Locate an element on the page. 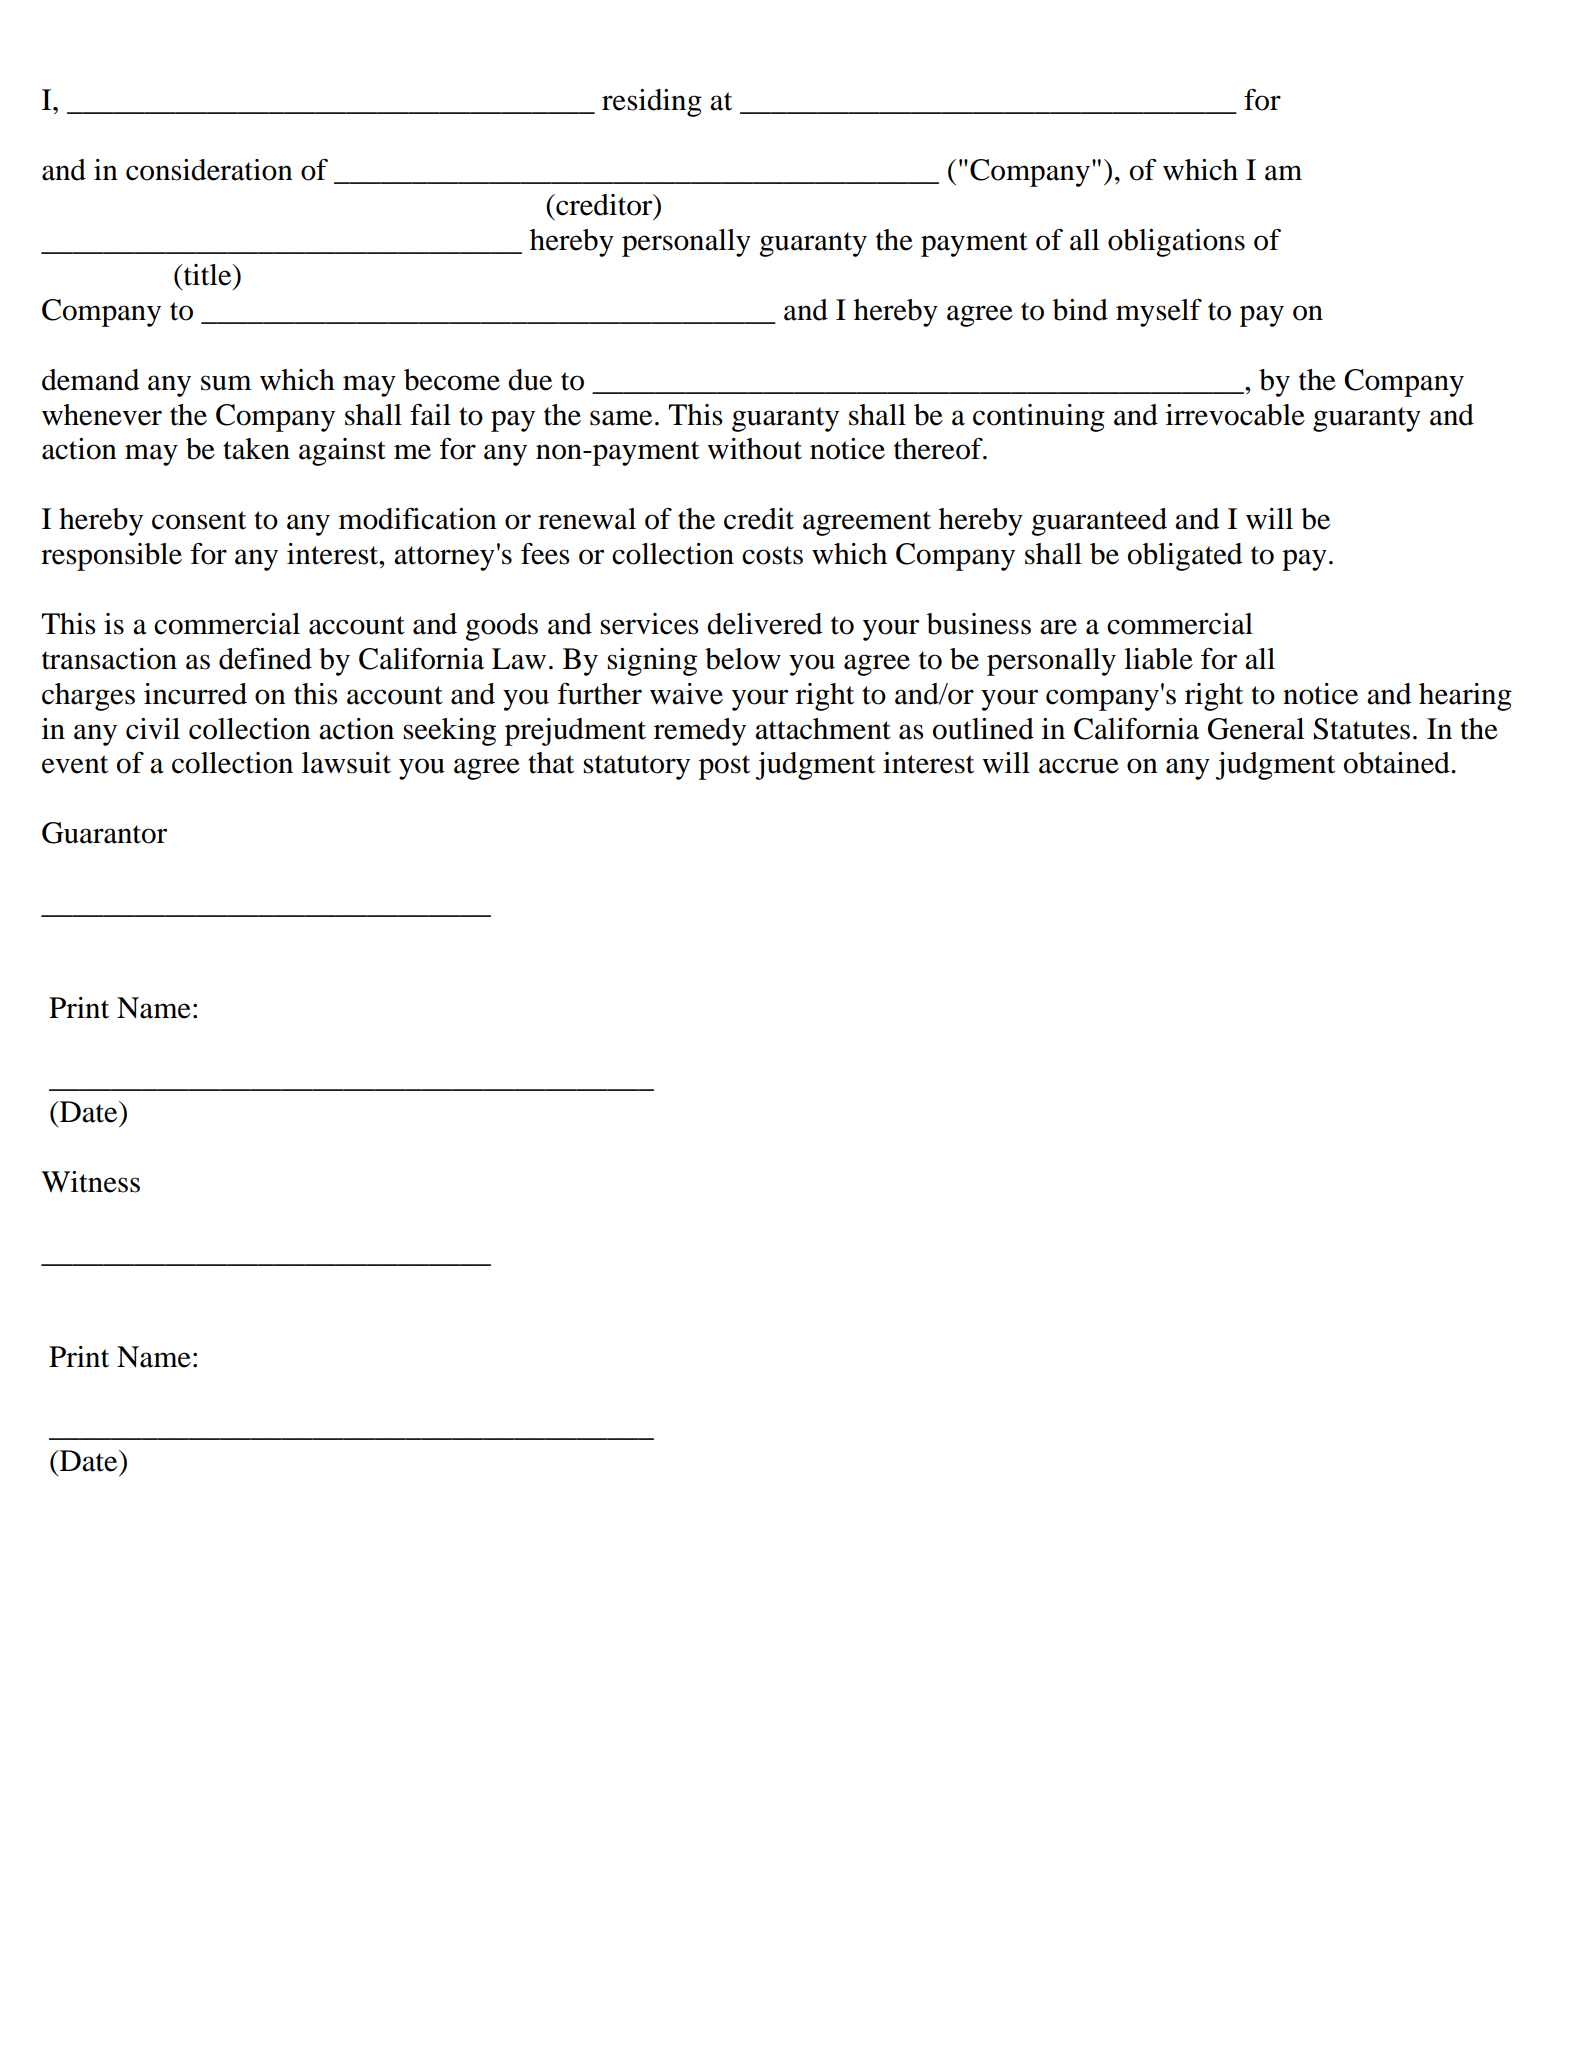  Guarantor is located at coordinates (104, 833).
